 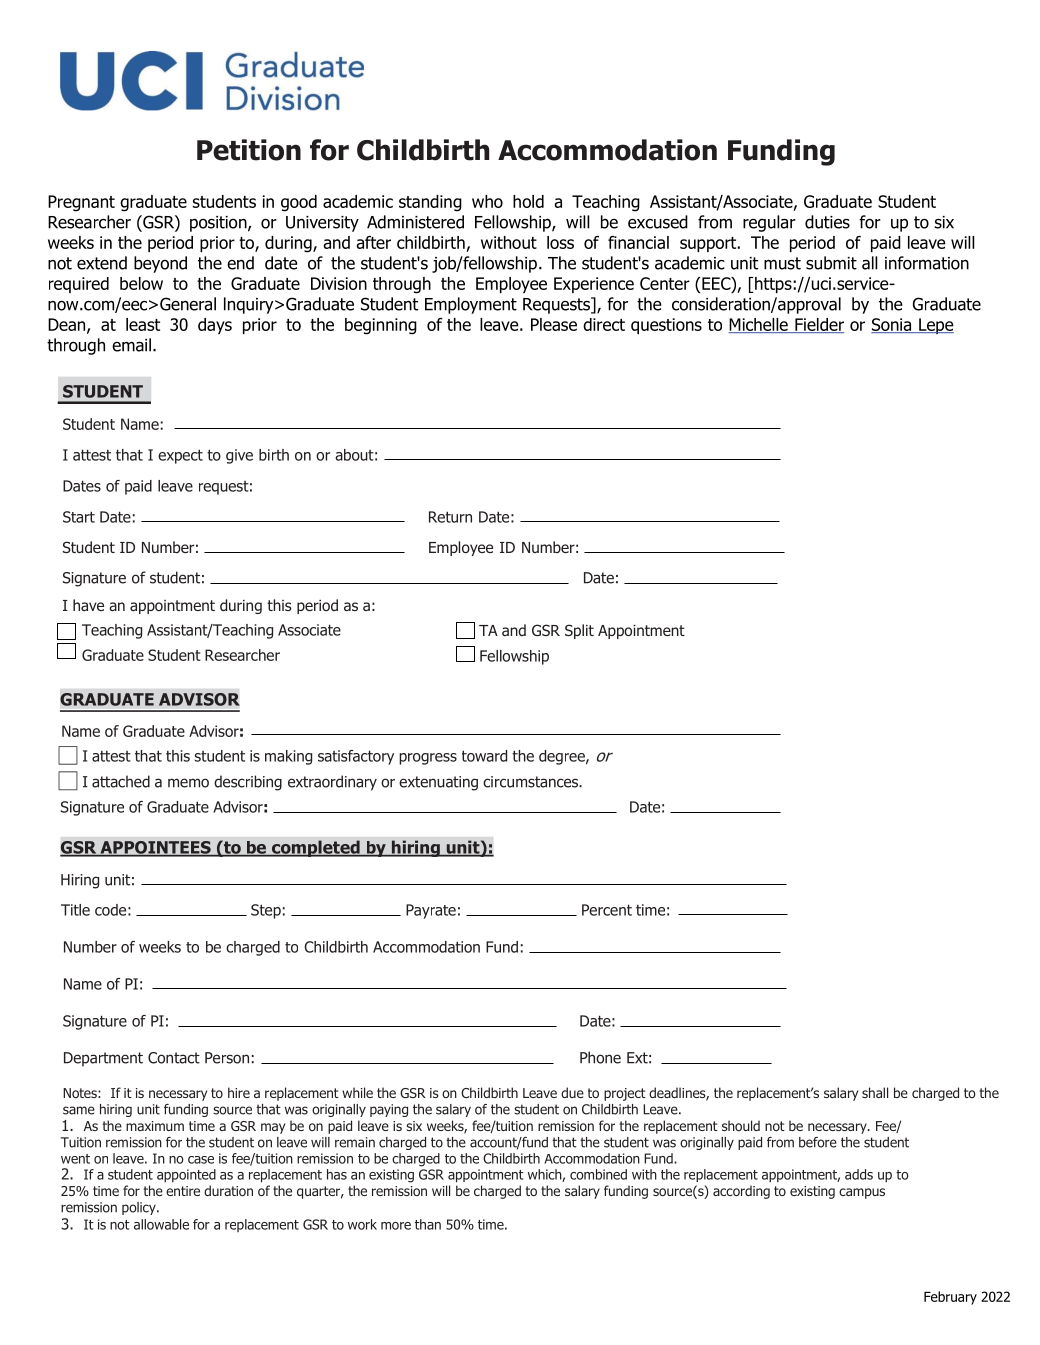 What do you see at coordinates (161, 1224) in the document?
I see `allowable` at bounding box center [161, 1224].
